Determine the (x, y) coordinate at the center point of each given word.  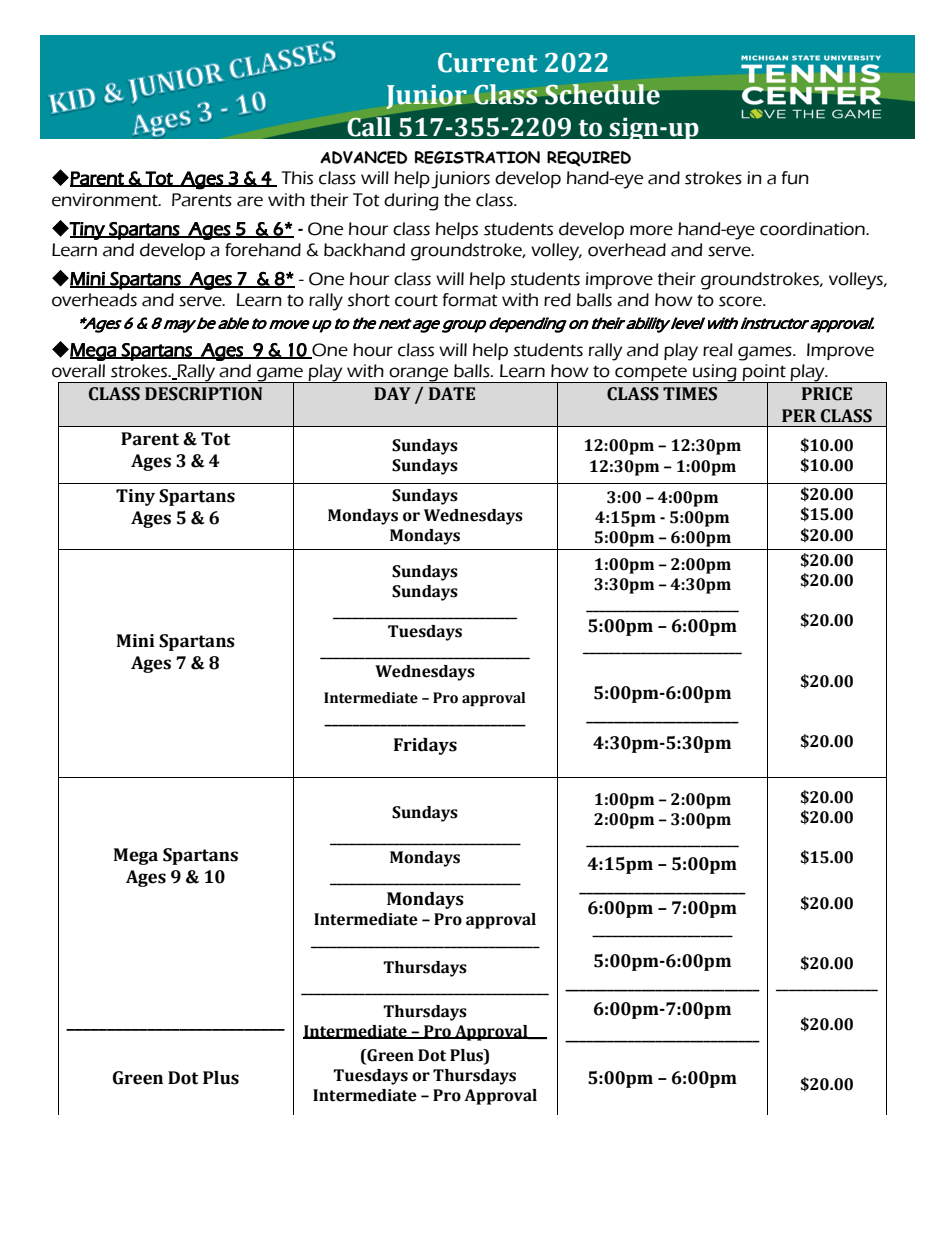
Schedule (602, 94)
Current (488, 63)
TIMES (690, 394)
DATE (452, 393)
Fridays (425, 746)
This (297, 178)
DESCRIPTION (203, 394)
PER (799, 415)
